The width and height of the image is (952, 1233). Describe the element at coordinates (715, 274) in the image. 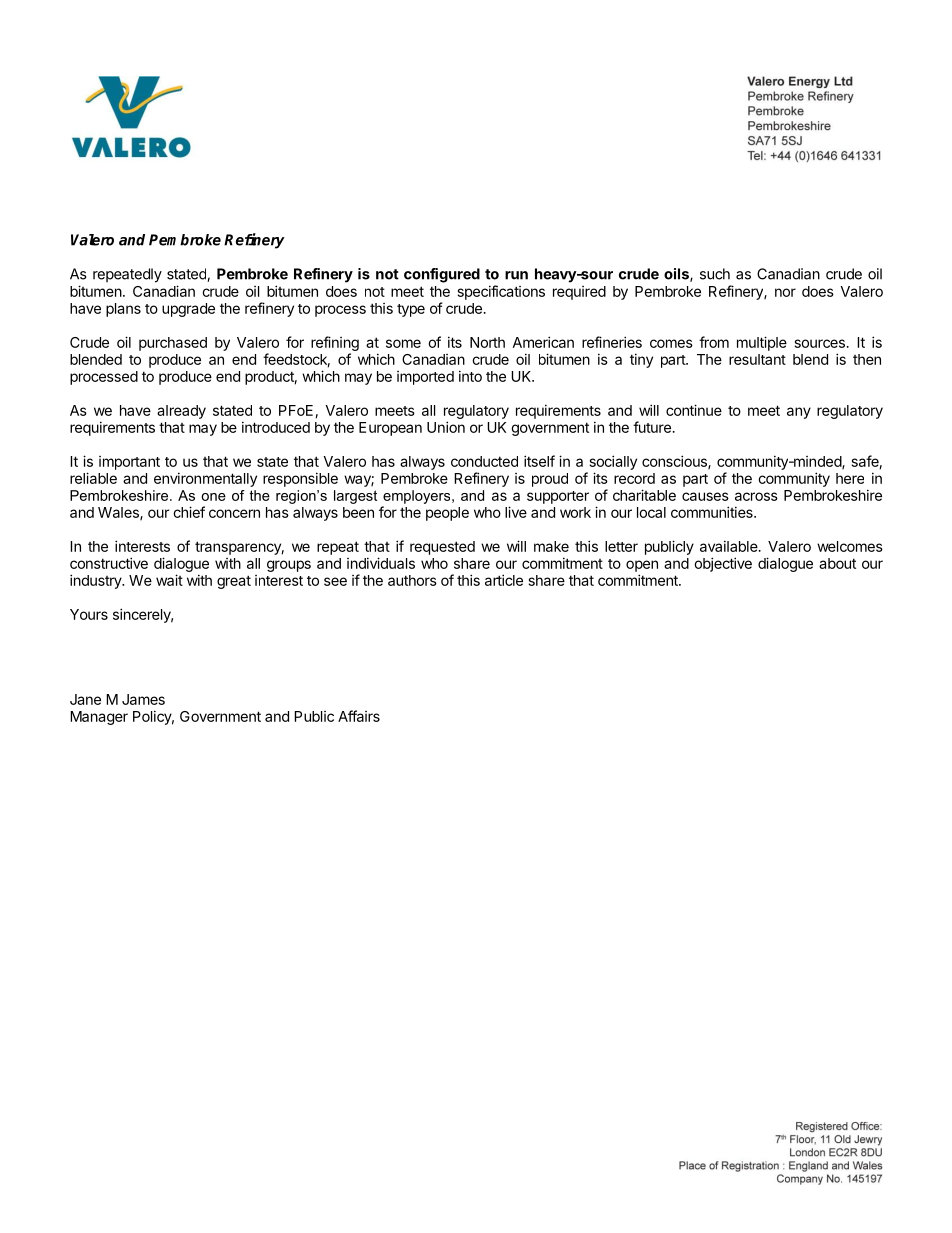

I see `such` at that location.
